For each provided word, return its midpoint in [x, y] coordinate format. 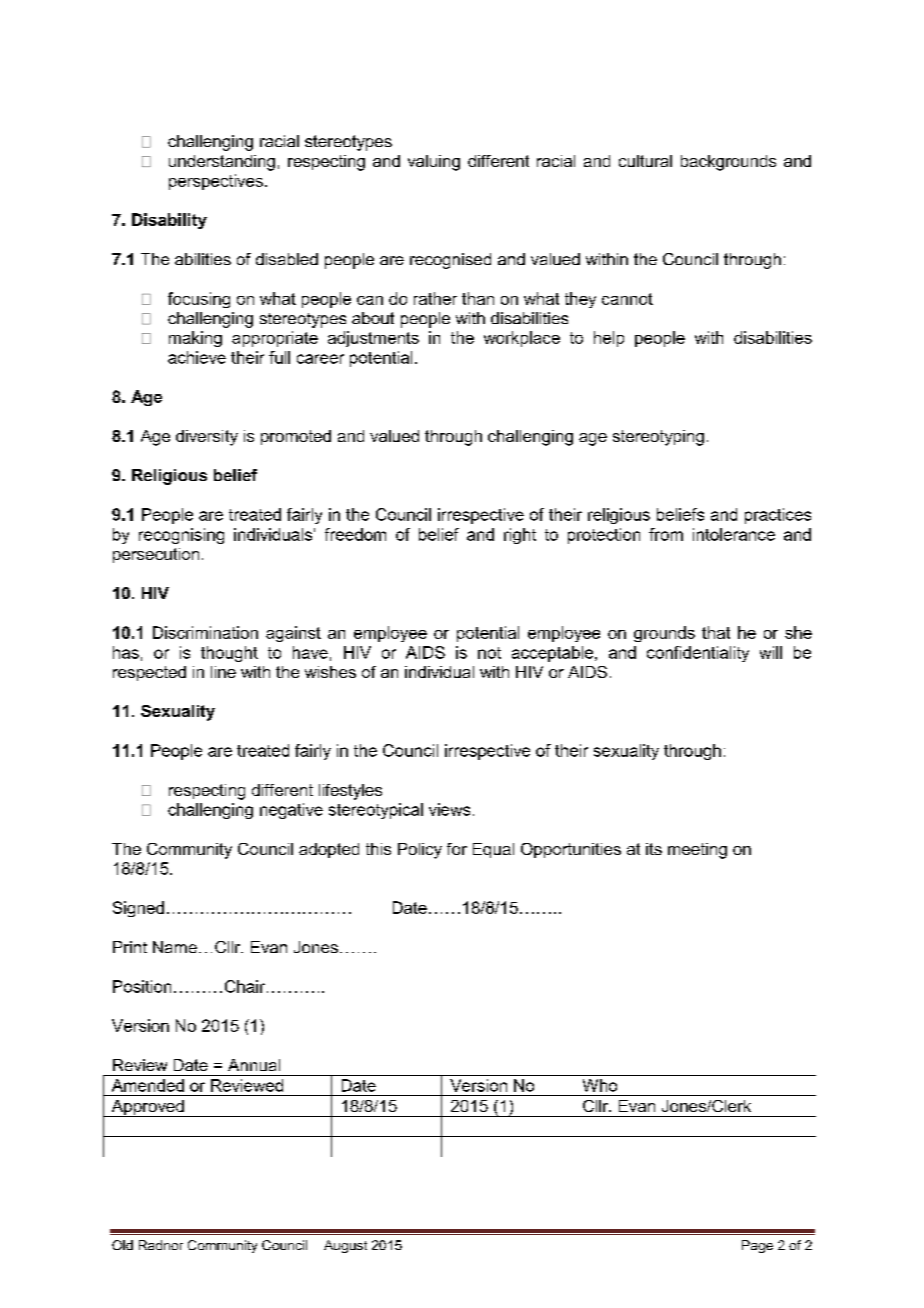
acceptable [552, 654]
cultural [645, 161]
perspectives [216, 182]
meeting [697, 851]
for [457, 849]
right [520, 536]
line [223, 672]
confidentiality [698, 654]
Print [130, 947]
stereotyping [658, 438]
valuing [434, 163]
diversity [207, 438]
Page [757, 1246]
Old [122, 1245]
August [345, 1246]
